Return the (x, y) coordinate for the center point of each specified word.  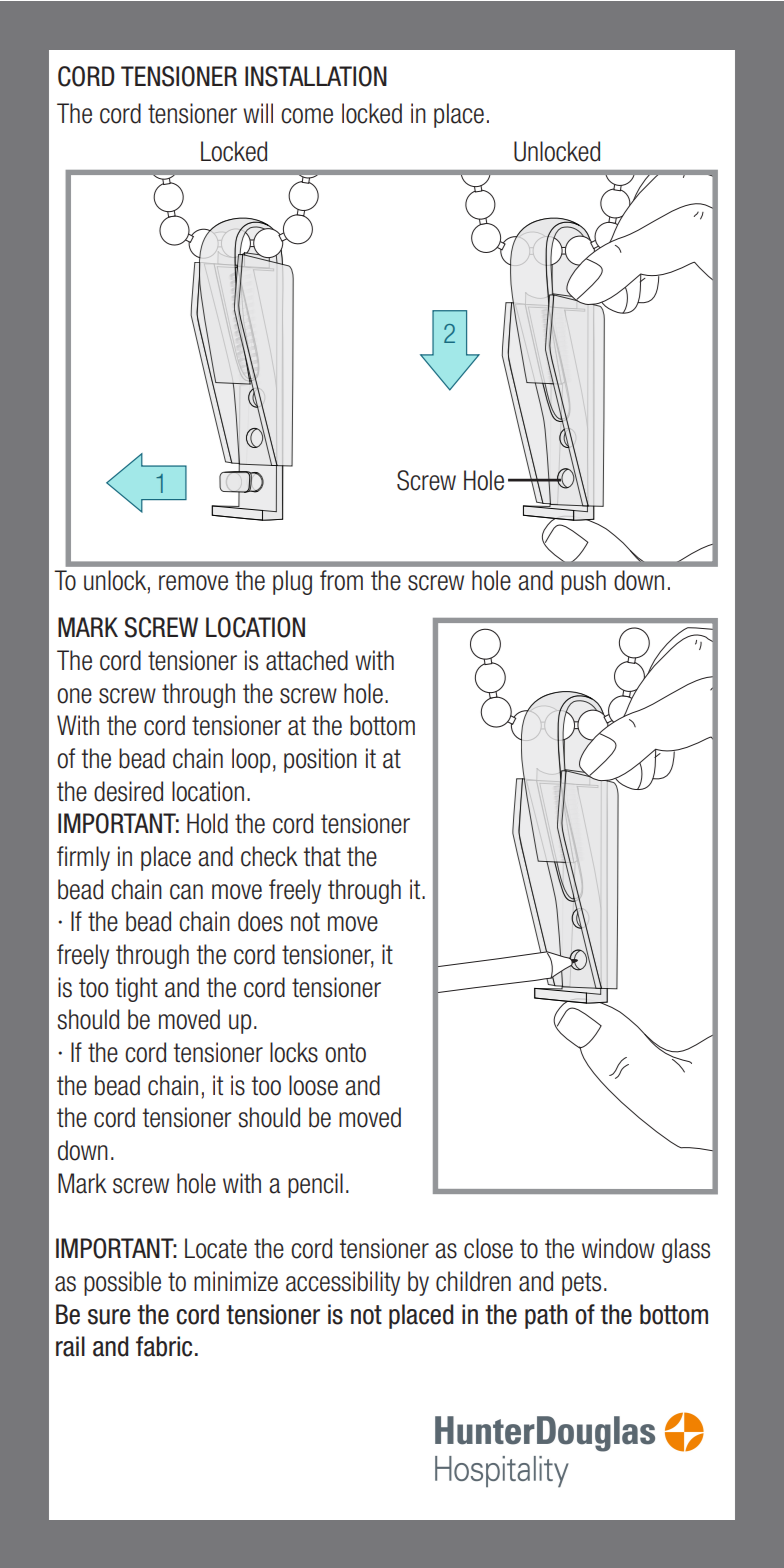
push (583, 582)
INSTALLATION (316, 76)
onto (345, 1053)
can (186, 892)
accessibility (343, 1283)
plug (292, 582)
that (322, 856)
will (258, 113)
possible (122, 1283)
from (341, 580)
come (307, 116)
